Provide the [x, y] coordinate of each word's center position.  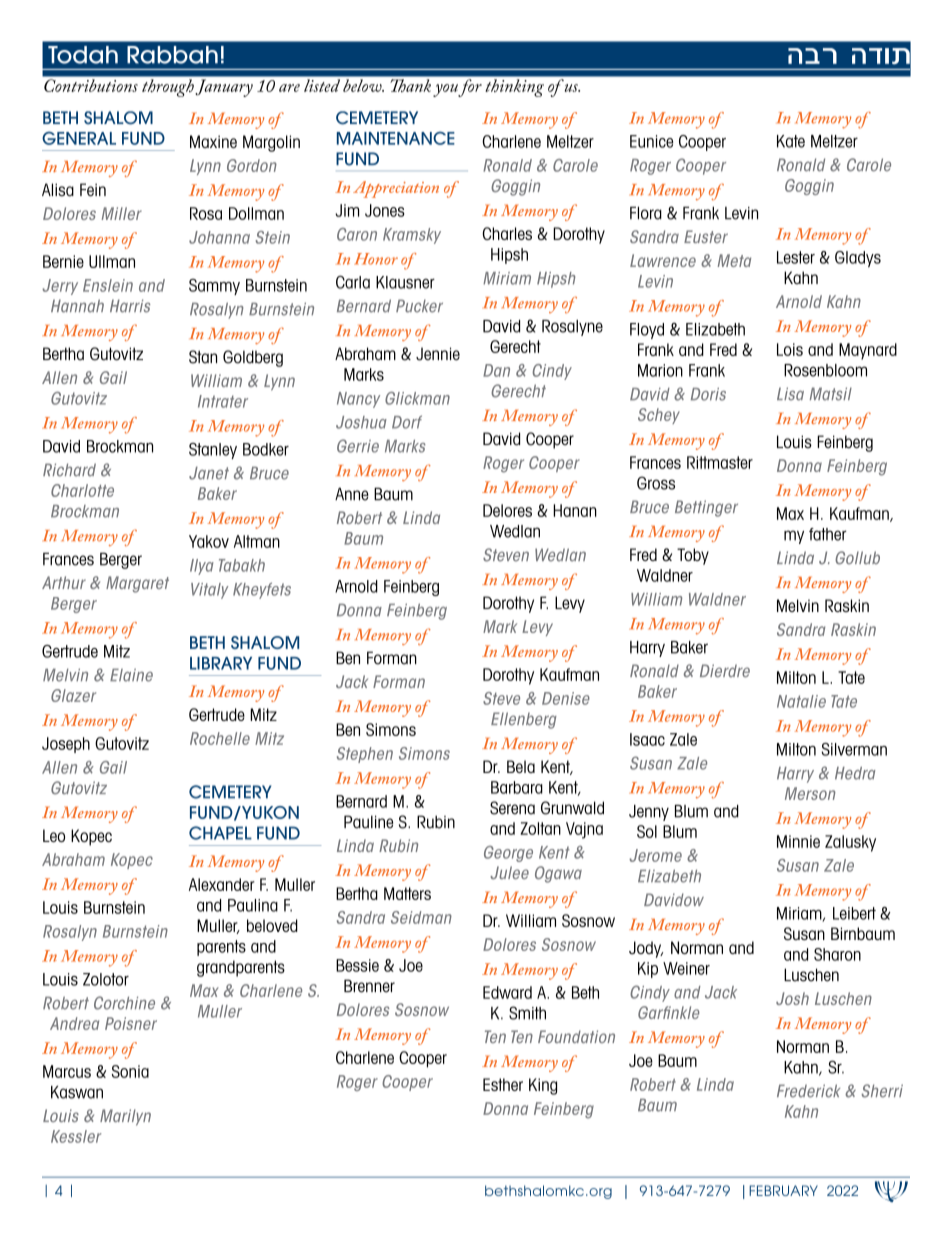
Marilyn [125, 1117]
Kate [791, 141]
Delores [507, 510]
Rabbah [172, 55]
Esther [503, 1084]
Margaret [137, 584]
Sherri [882, 1091]
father [828, 534]
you [446, 90]
